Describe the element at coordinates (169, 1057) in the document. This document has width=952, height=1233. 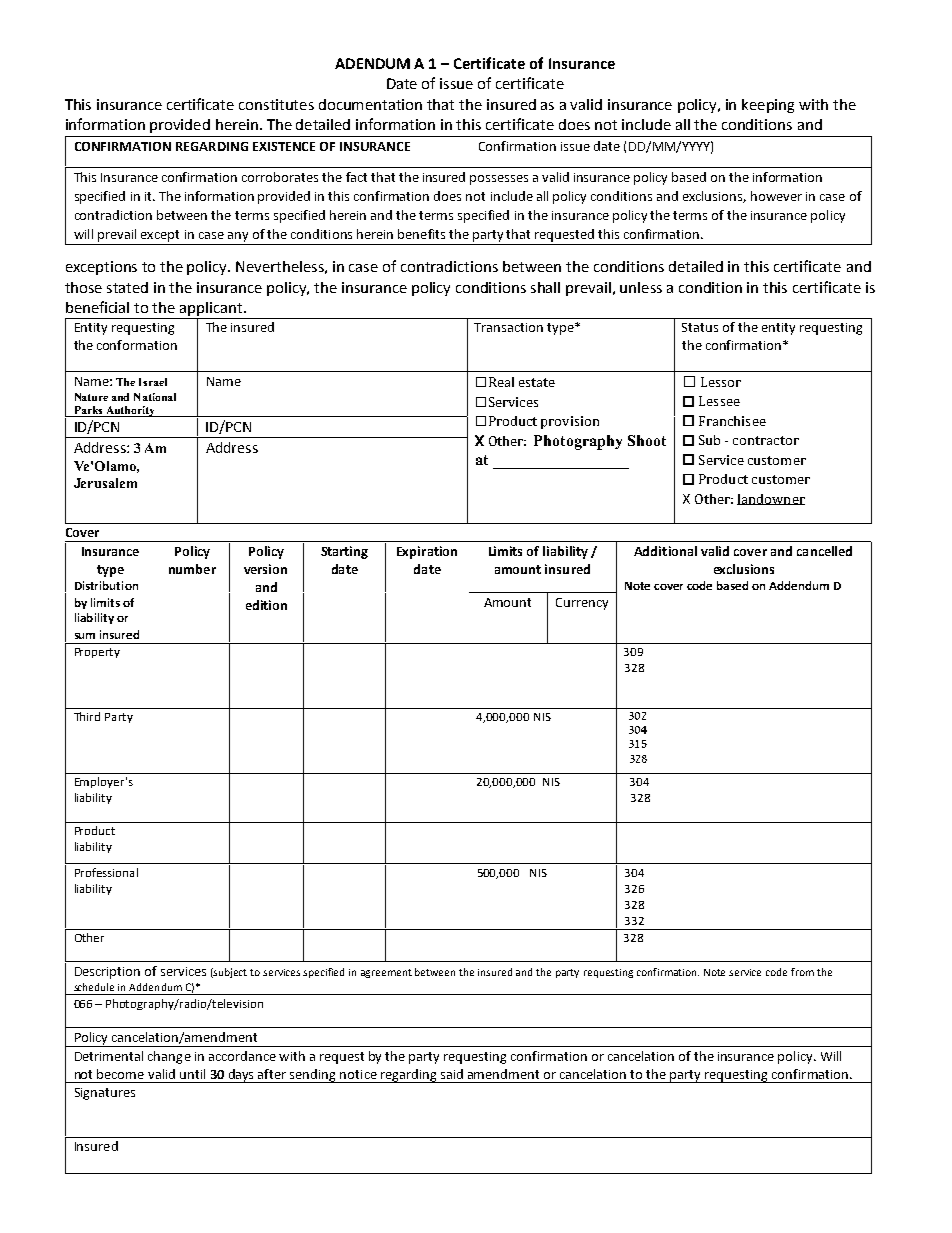
I see `change` at that location.
